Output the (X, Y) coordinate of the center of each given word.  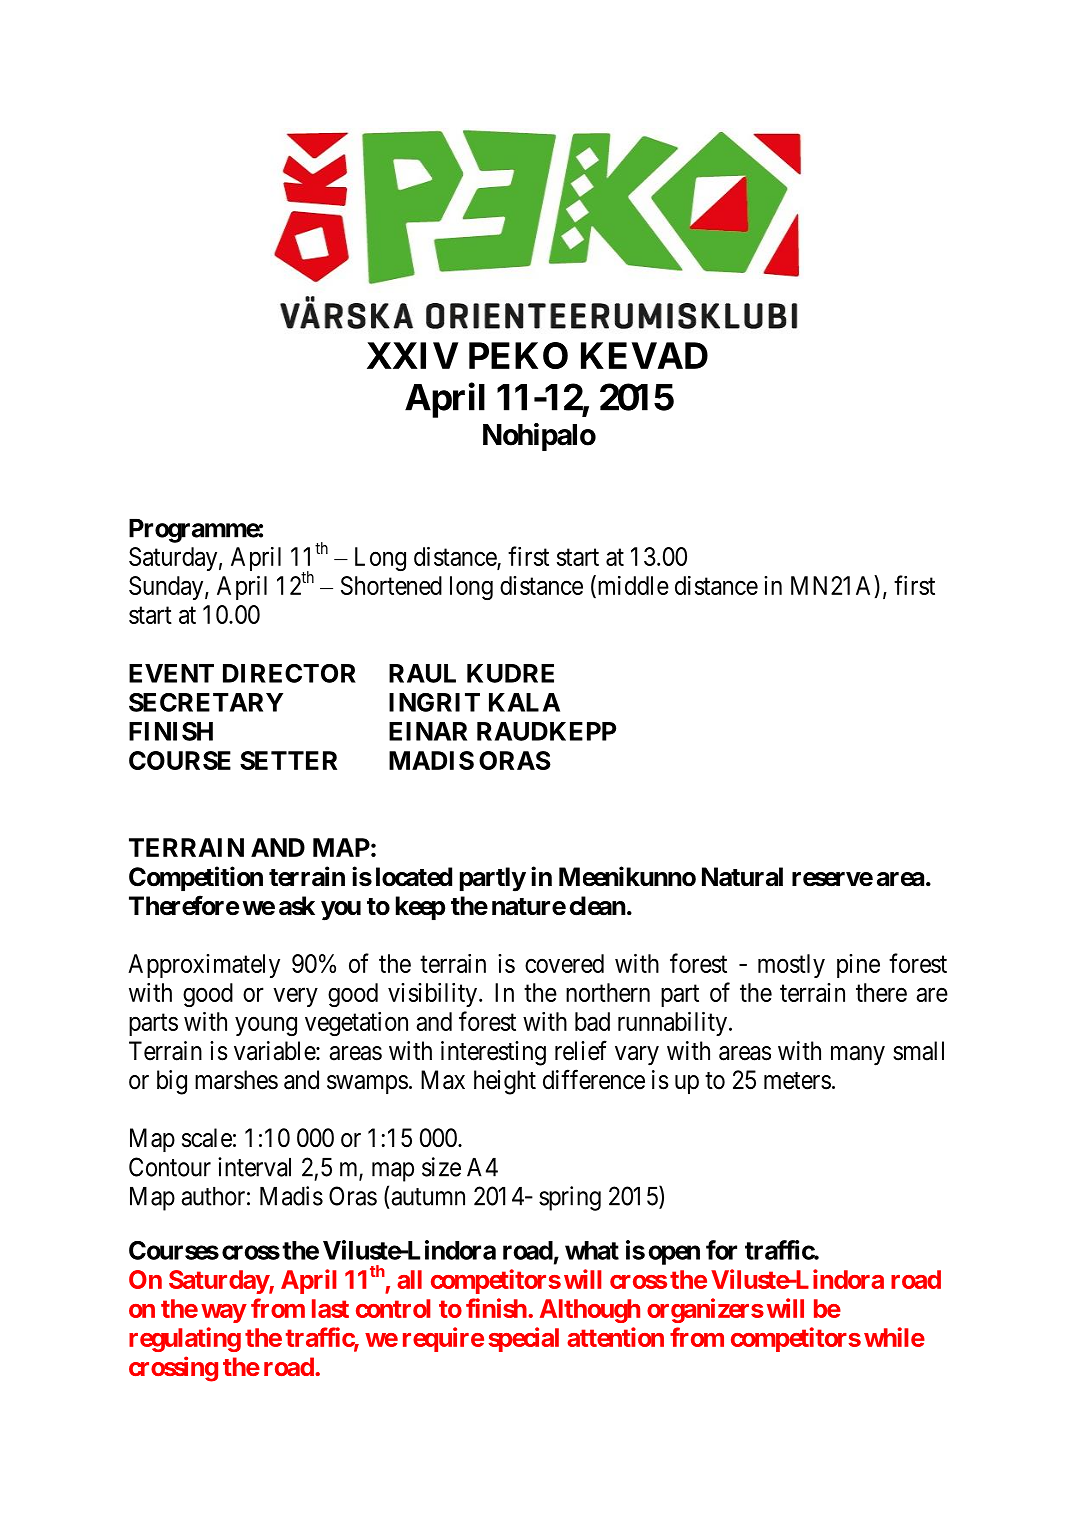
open (674, 1255)
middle (632, 586)
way (223, 1313)
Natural (742, 877)
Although (590, 1311)
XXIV (412, 355)
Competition (196, 878)
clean (598, 906)
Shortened (391, 585)
